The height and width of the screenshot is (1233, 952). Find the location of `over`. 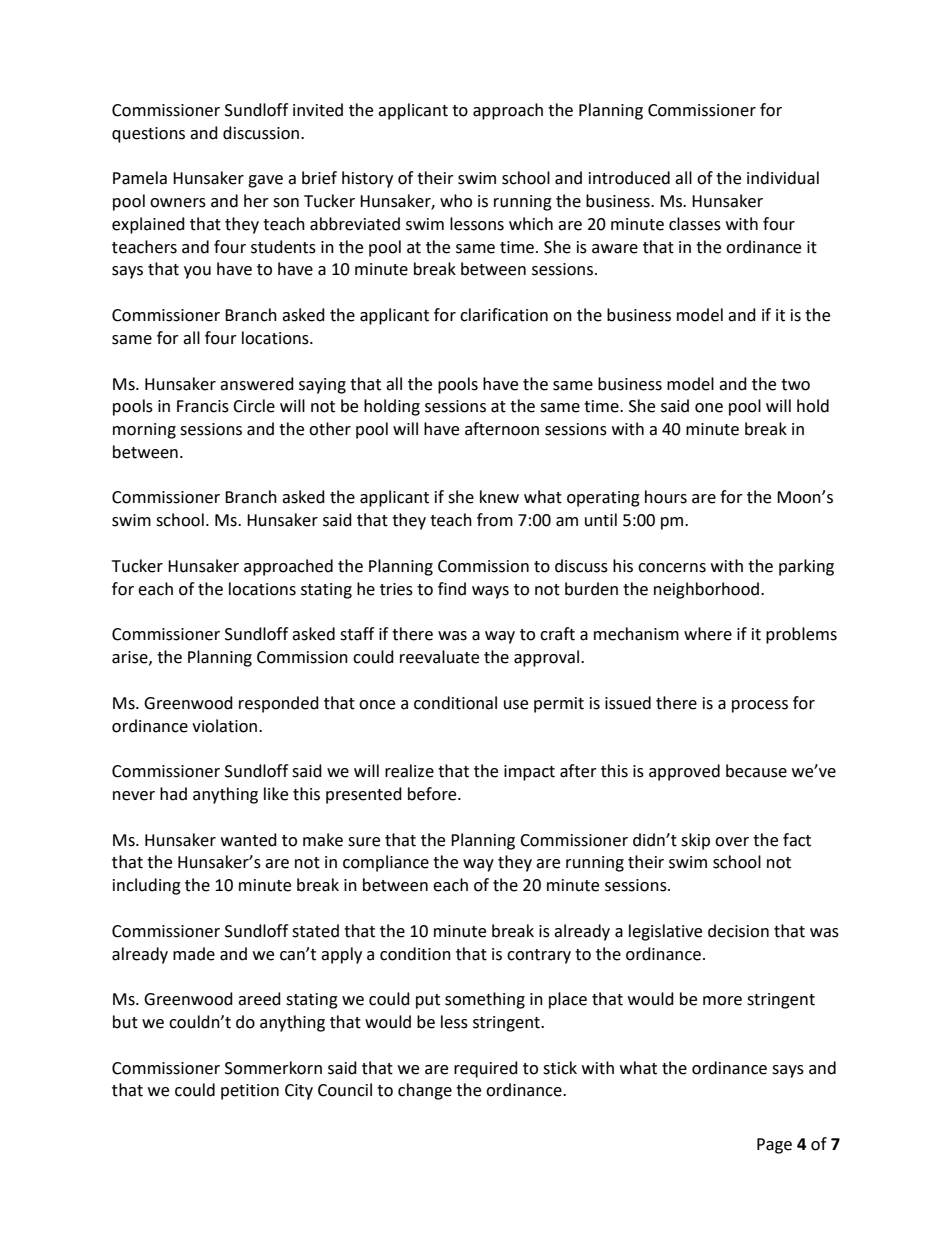

over is located at coordinates (732, 842).
